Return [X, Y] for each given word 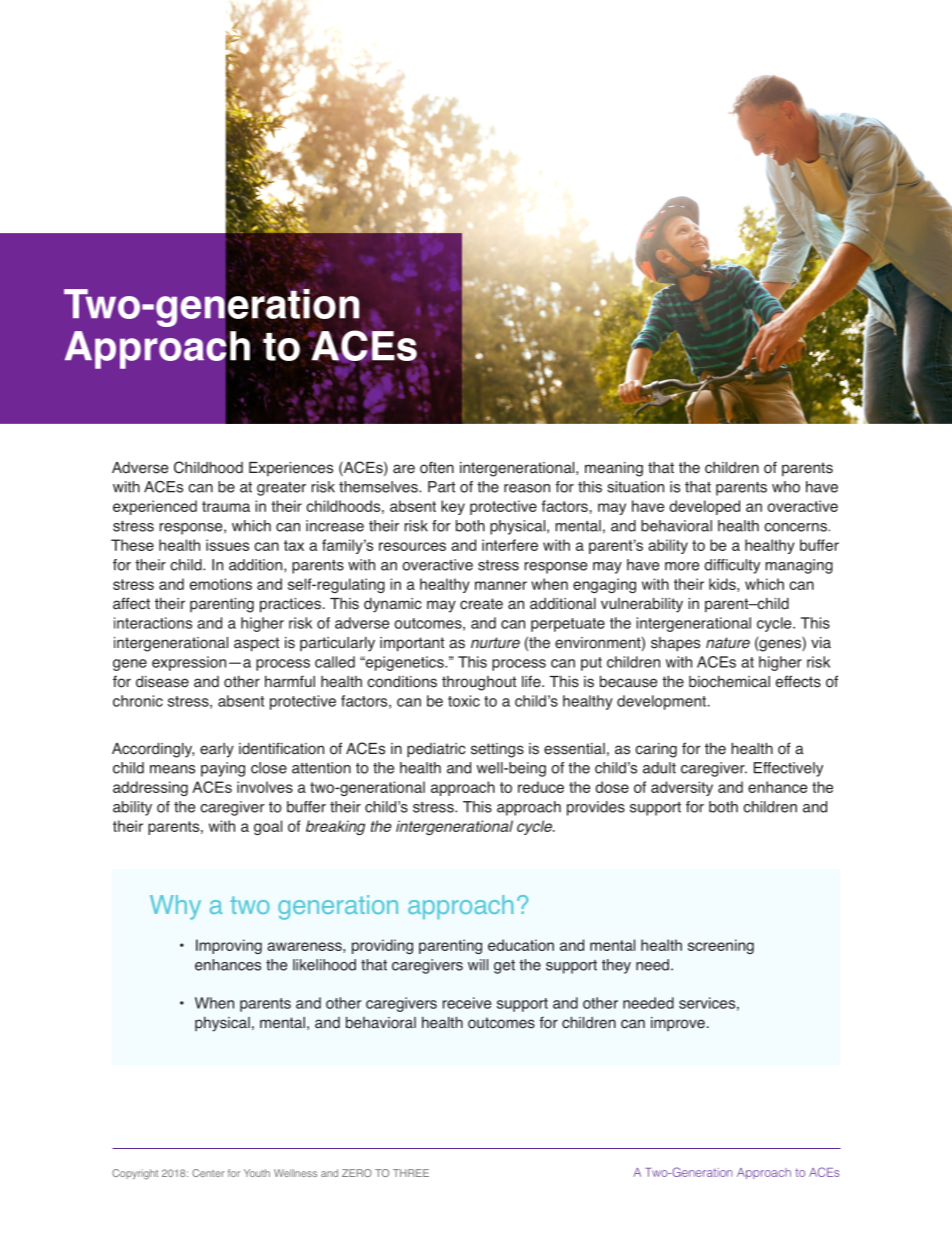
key [453, 507]
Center [208, 1173]
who [786, 487]
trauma [226, 506]
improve [678, 1024]
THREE [411, 1173]
